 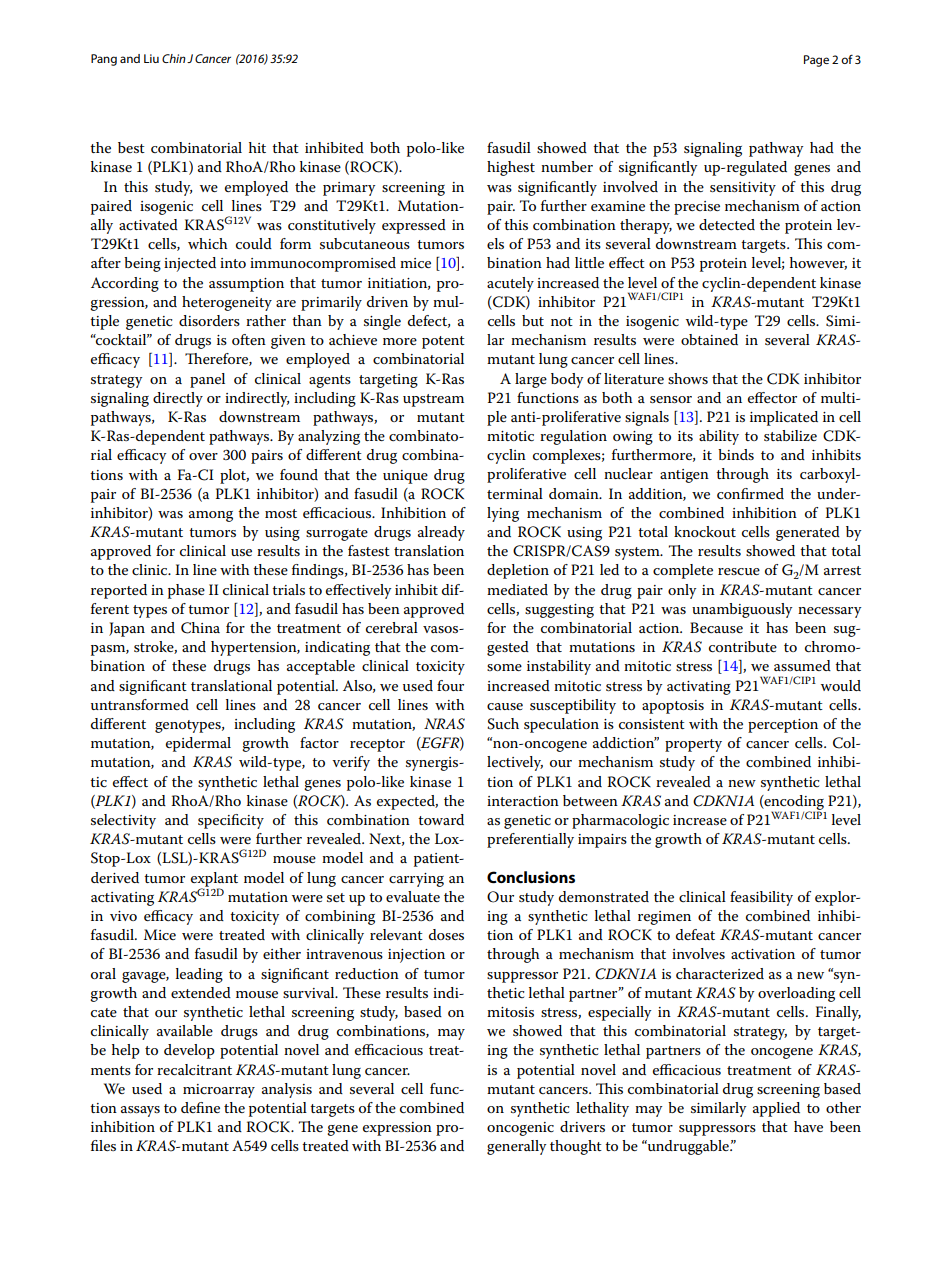 I want to click on define, so click(x=200, y=1107).
